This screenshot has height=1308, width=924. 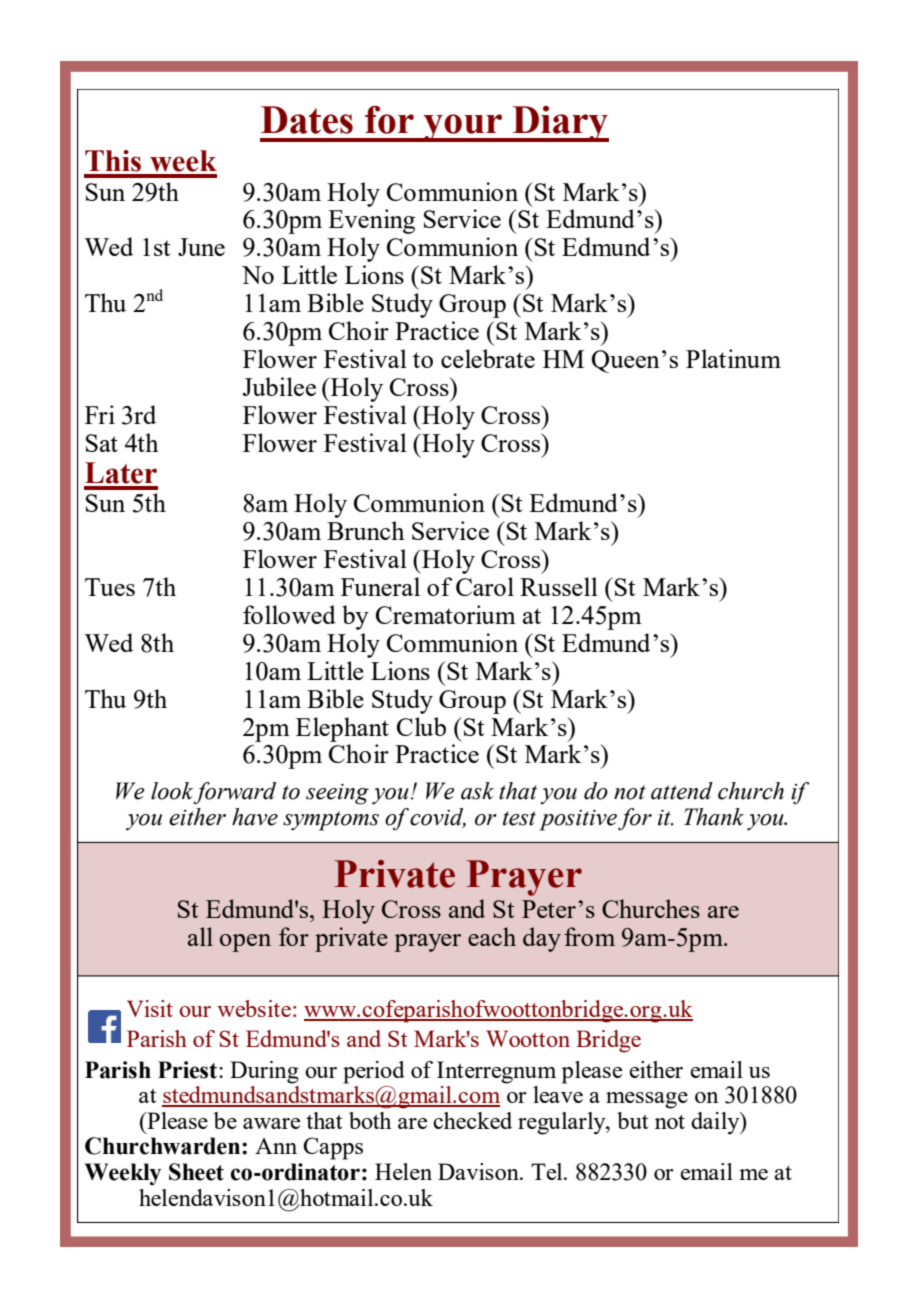 What do you see at coordinates (463, 128) in the screenshot?
I see `your` at bounding box center [463, 128].
